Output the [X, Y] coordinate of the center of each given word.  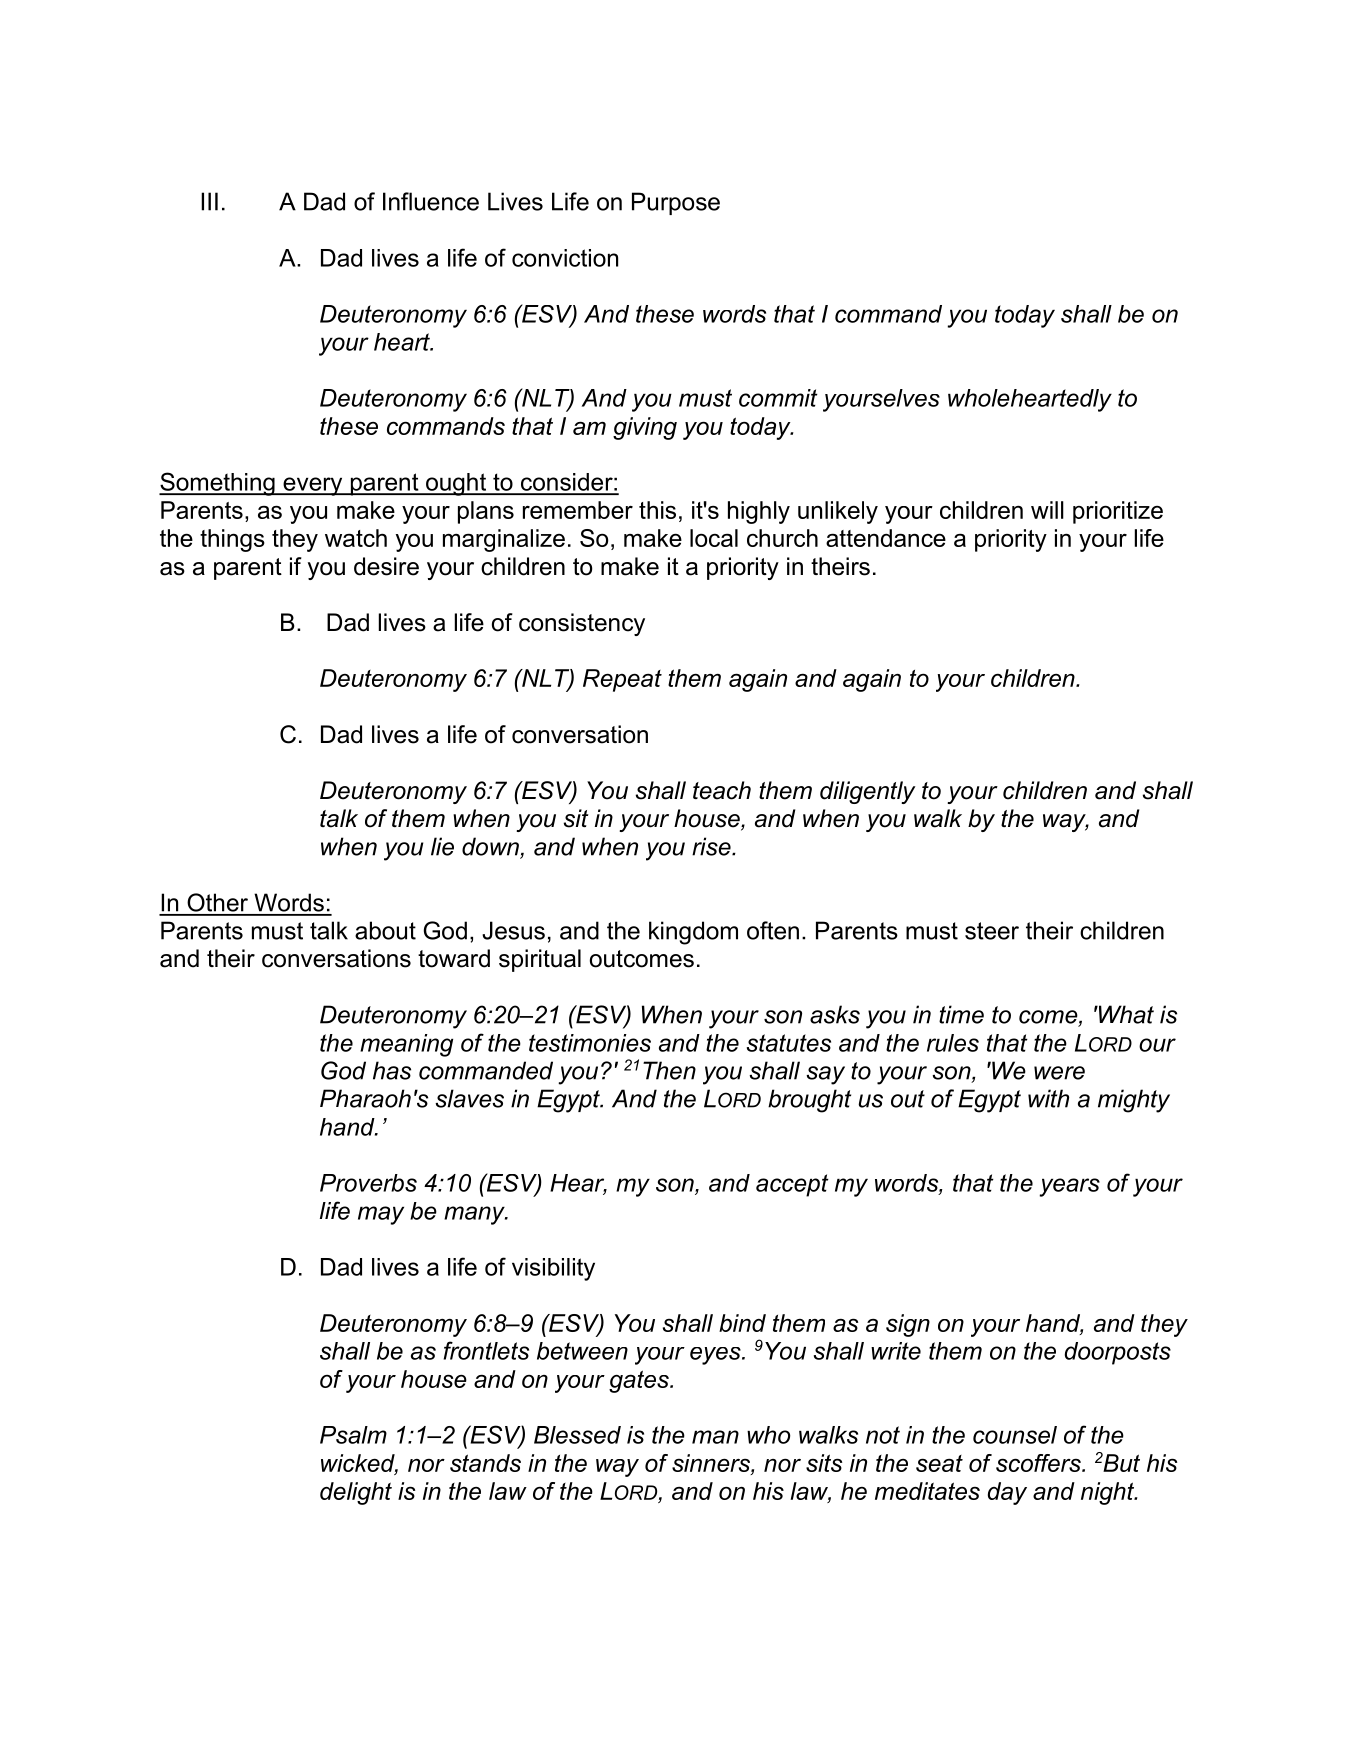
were [1059, 1073]
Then [669, 1070]
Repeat [622, 680]
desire [386, 566]
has [392, 1070]
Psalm [353, 1435]
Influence [431, 201]
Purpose [676, 203]
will [1047, 510]
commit [778, 398]
